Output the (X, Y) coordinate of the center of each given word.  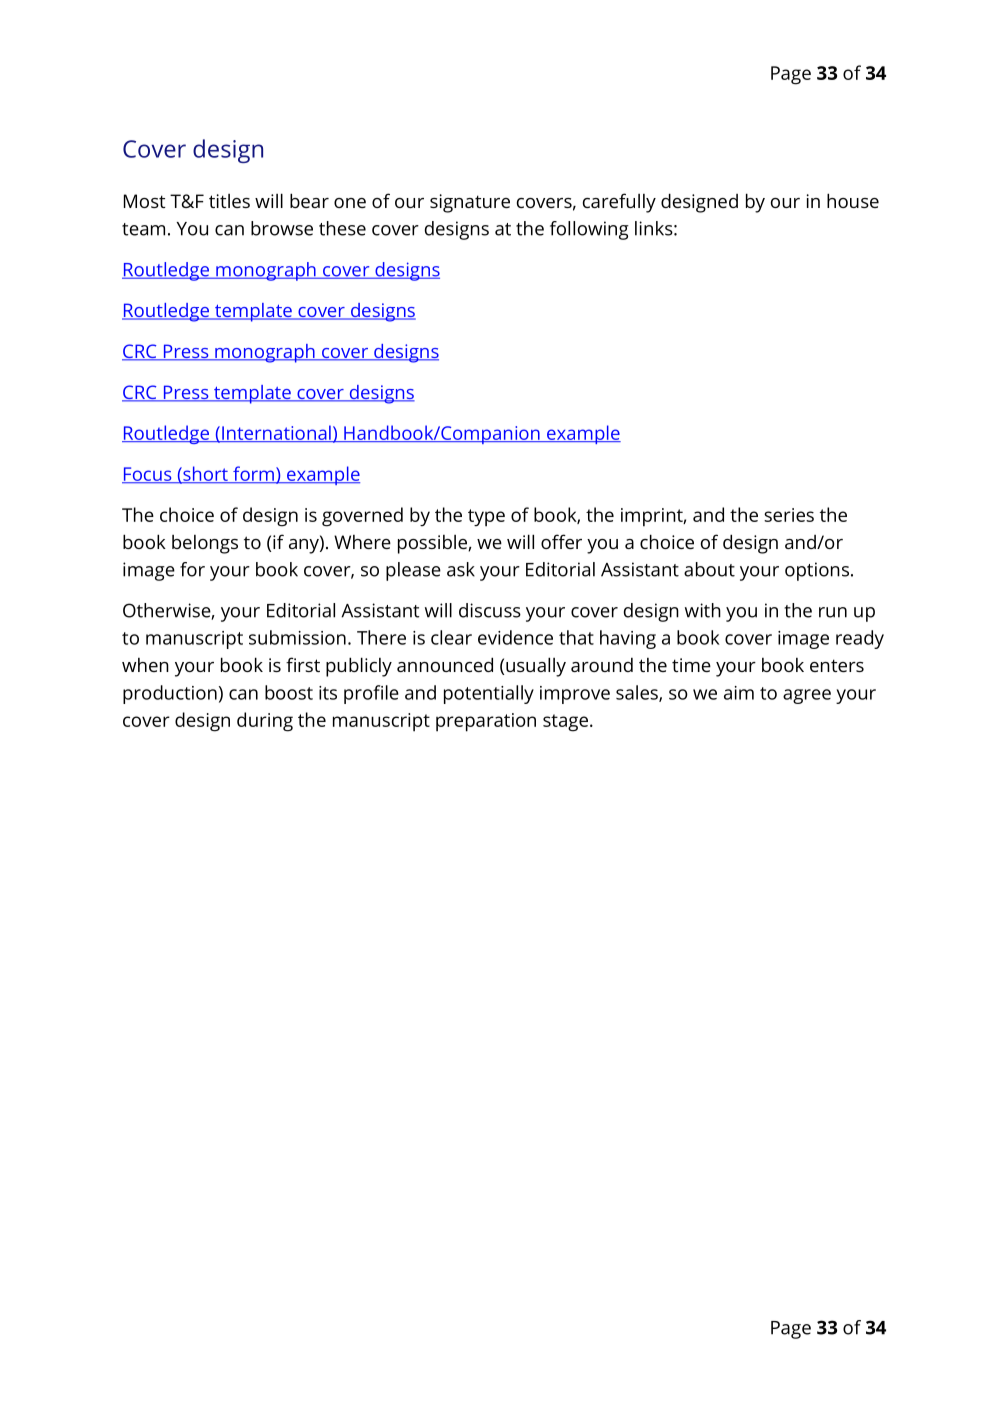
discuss (490, 610)
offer (561, 541)
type (486, 518)
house (853, 200)
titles (229, 201)
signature (470, 203)
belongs (205, 544)
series (789, 515)
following (589, 230)
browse (282, 228)
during (265, 722)
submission (297, 637)
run (833, 612)
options (817, 571)
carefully (619, 203)
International (276, 433)
